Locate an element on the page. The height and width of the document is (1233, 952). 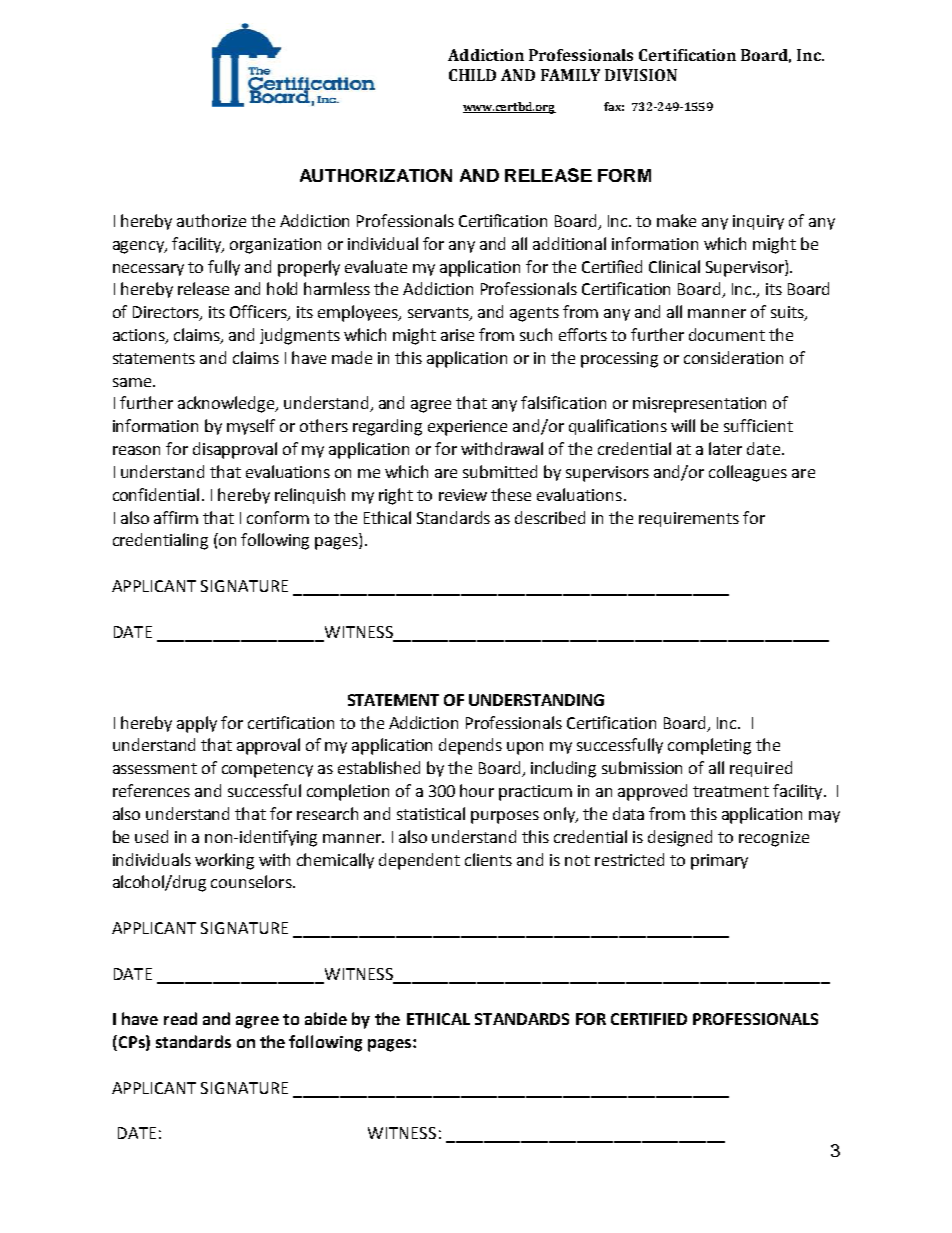
DIVISION is located at coordinates (641, 75).
